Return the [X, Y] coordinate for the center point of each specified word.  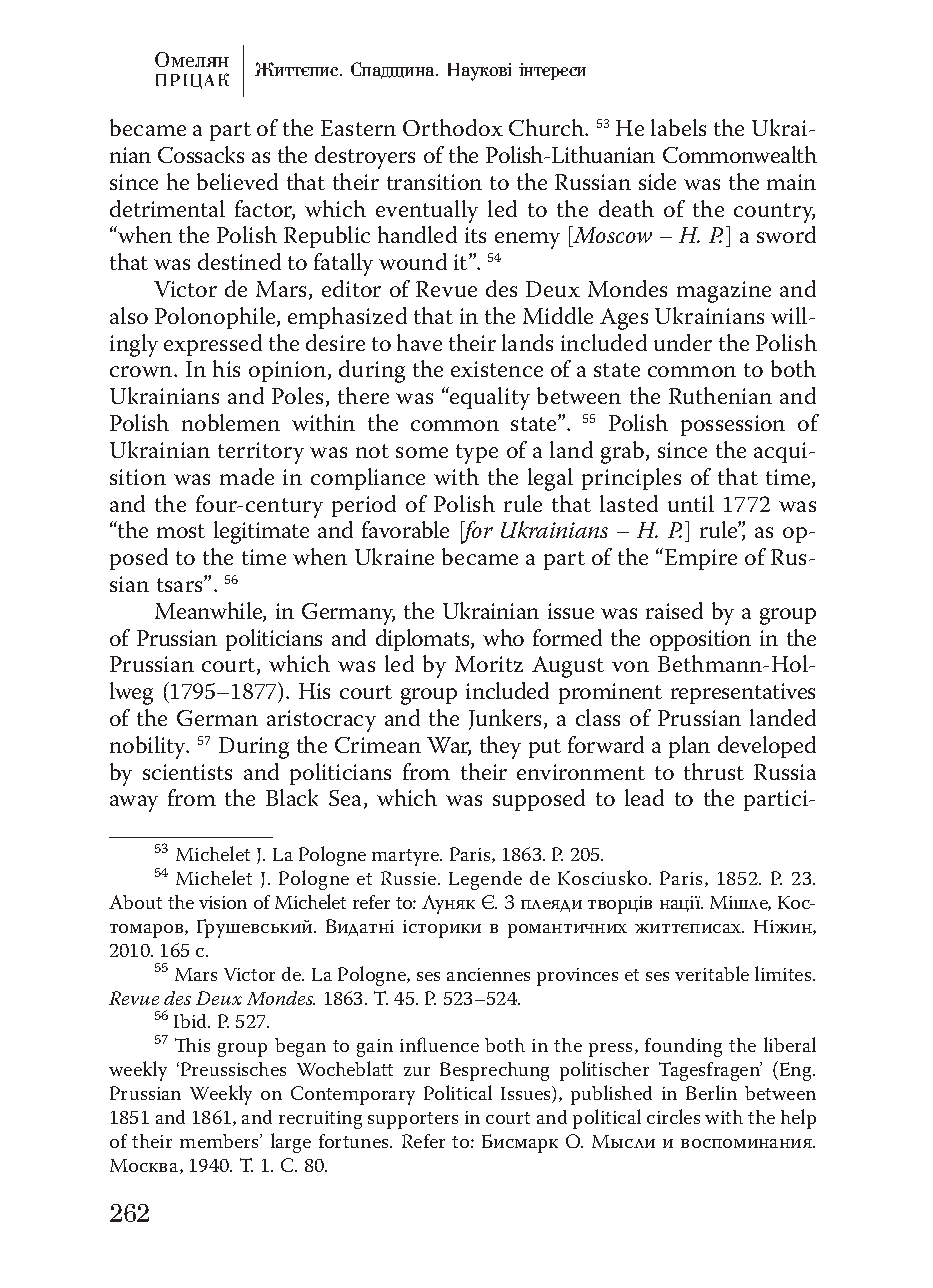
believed [237, 181]
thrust [714, 771]
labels [678, 127]
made [247, 476]
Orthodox [453, 127]
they [500, 747]
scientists [187, 772]
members [220, 1141]
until [691, 503]
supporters [413, 1120]
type [477, 454]
